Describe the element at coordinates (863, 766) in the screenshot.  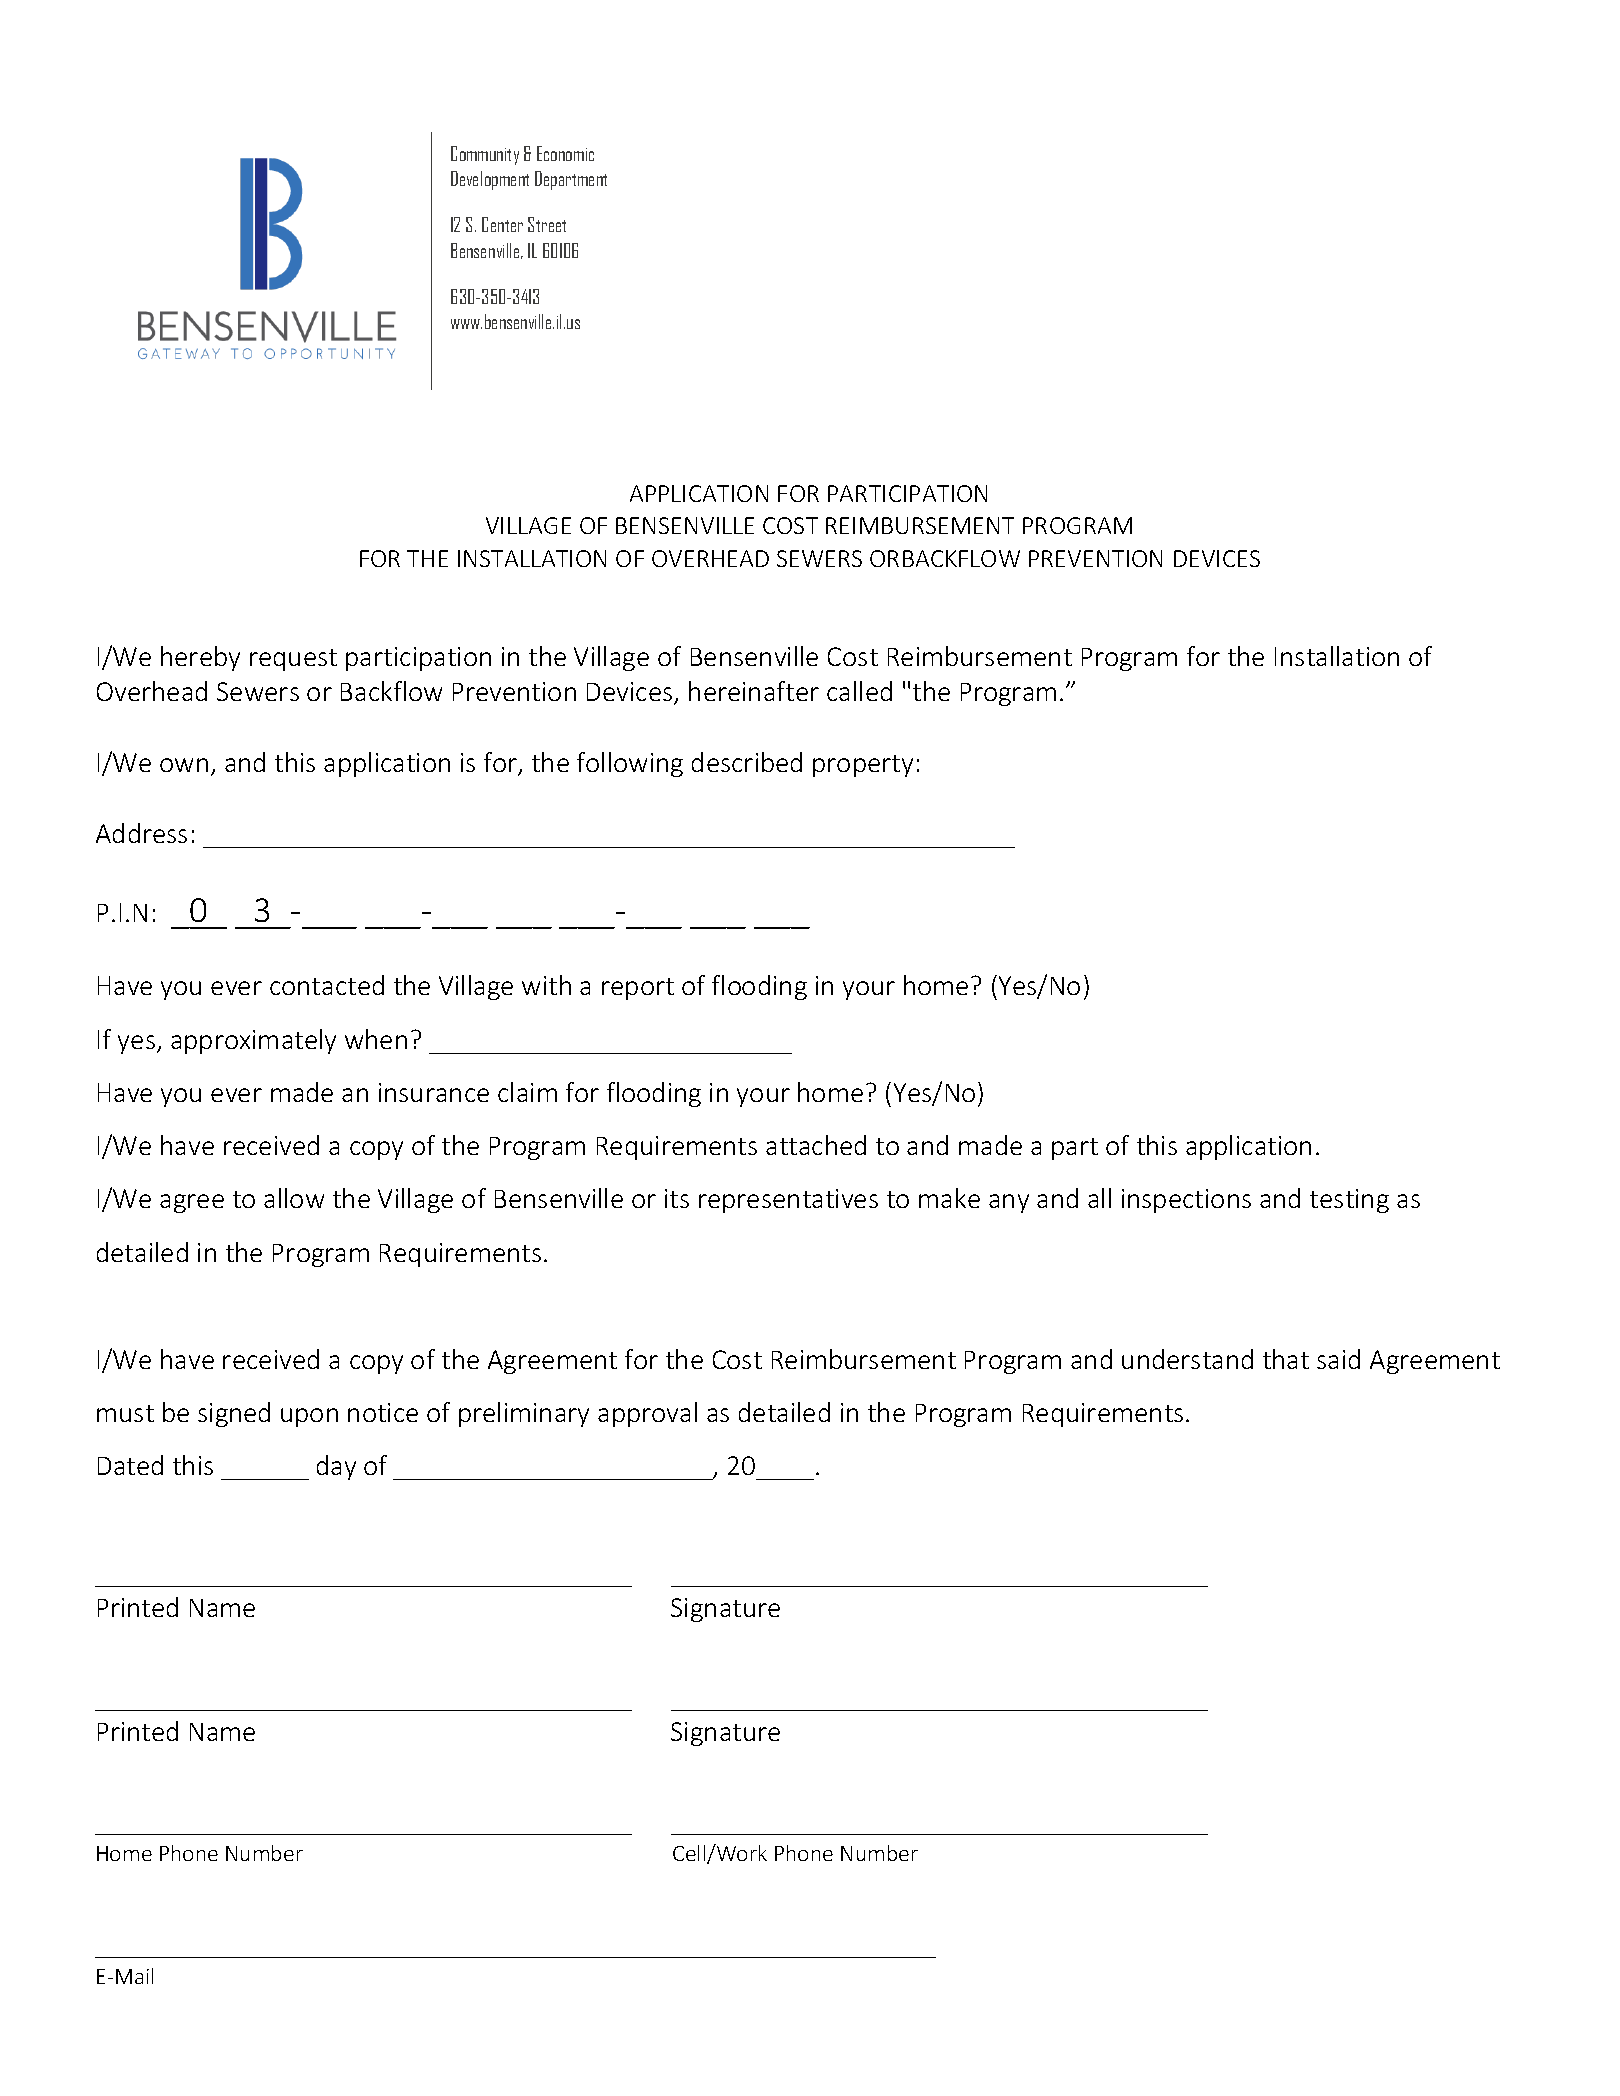
I see `property` at that location.
